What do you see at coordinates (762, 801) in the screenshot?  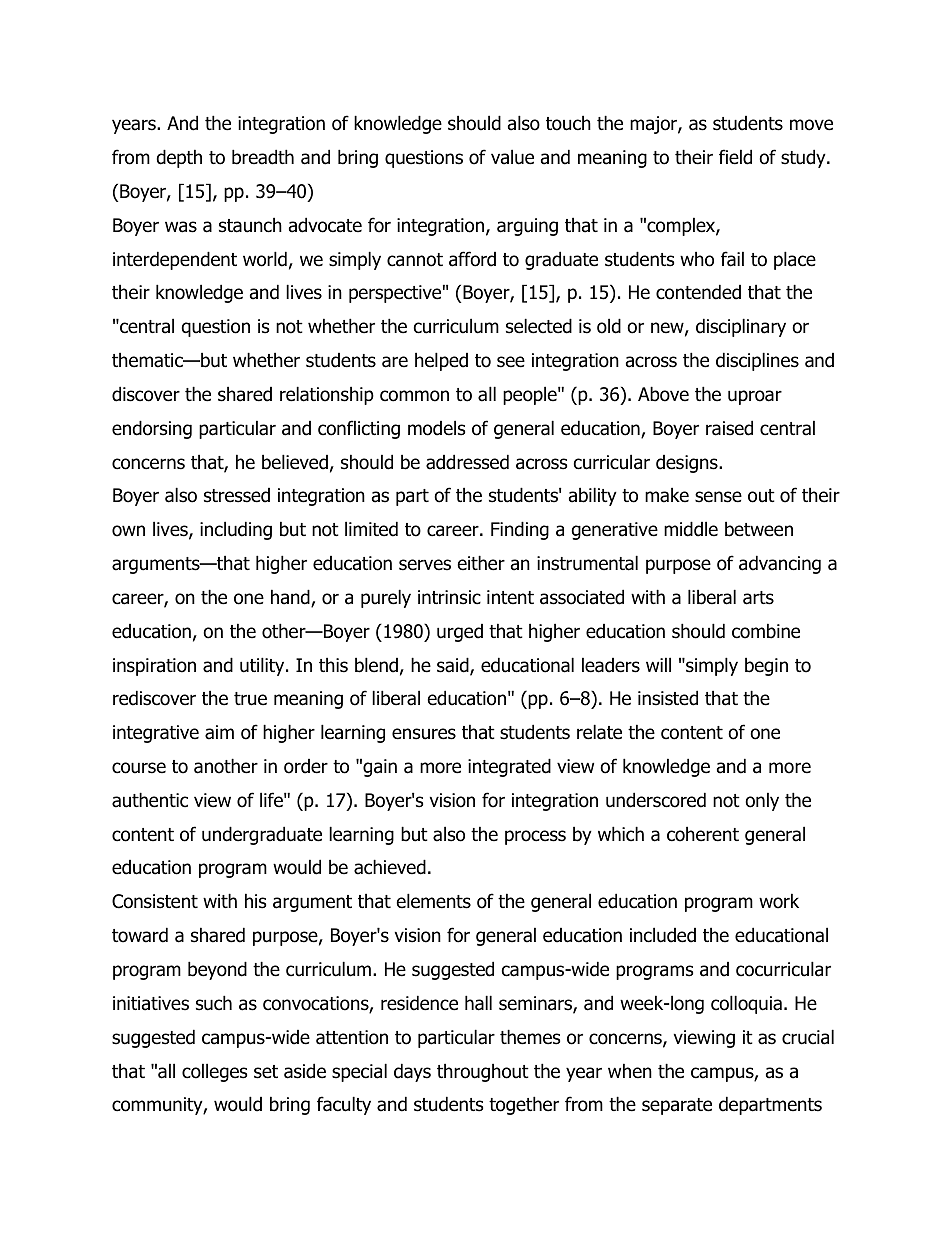 I see `only` at bounding box center [762, 801].
